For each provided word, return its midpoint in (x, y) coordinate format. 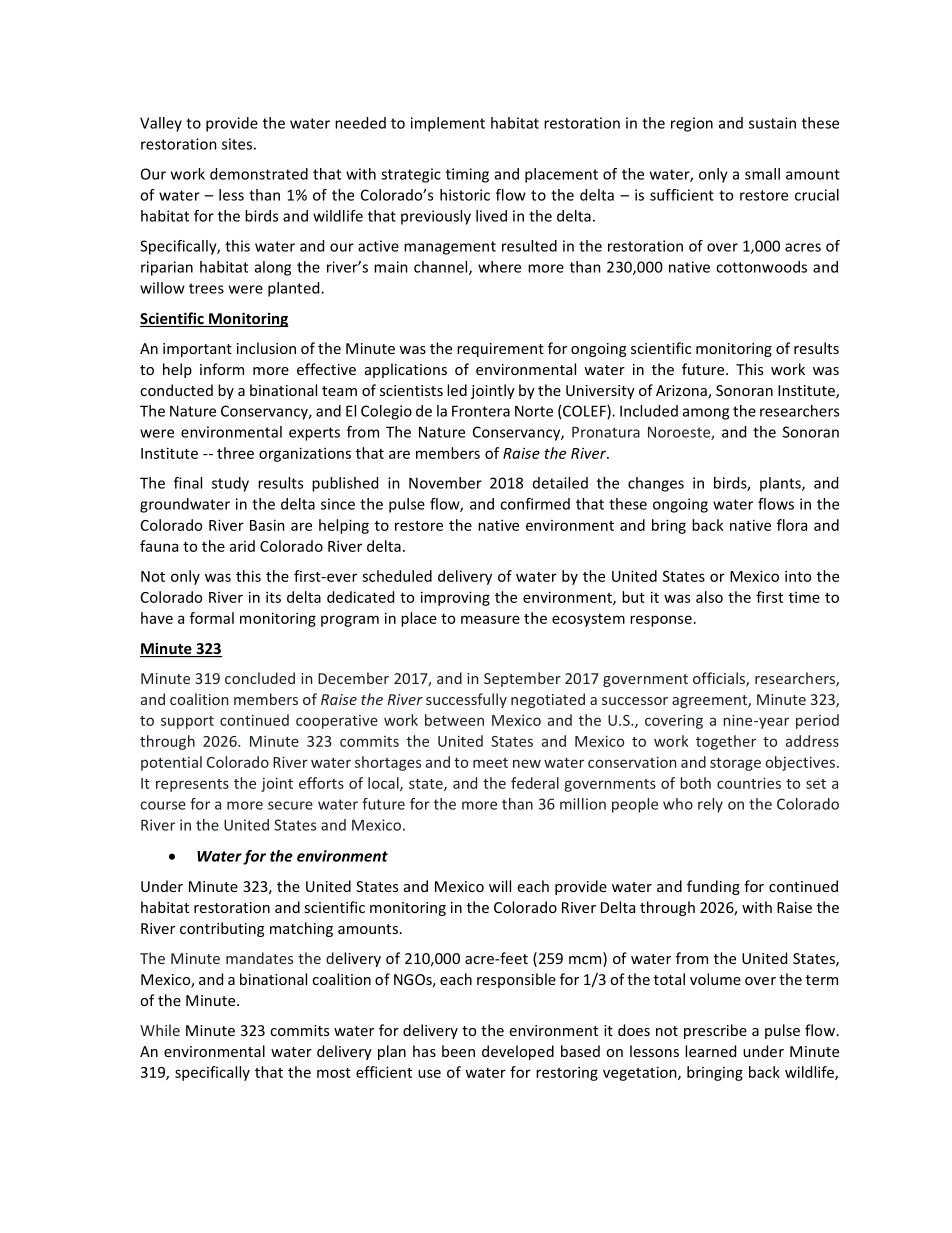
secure (290, 805)
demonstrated (259, 174)
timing (467, 175)
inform (222, 369)
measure (490, 619)
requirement (500, 350)
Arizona (682, 392)
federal (535, 783)
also (709, 597)
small (762, 174)
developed (518, 1052)
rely (710, 805)
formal (212, 618)
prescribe (715, 1031)
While (160, 1030)
